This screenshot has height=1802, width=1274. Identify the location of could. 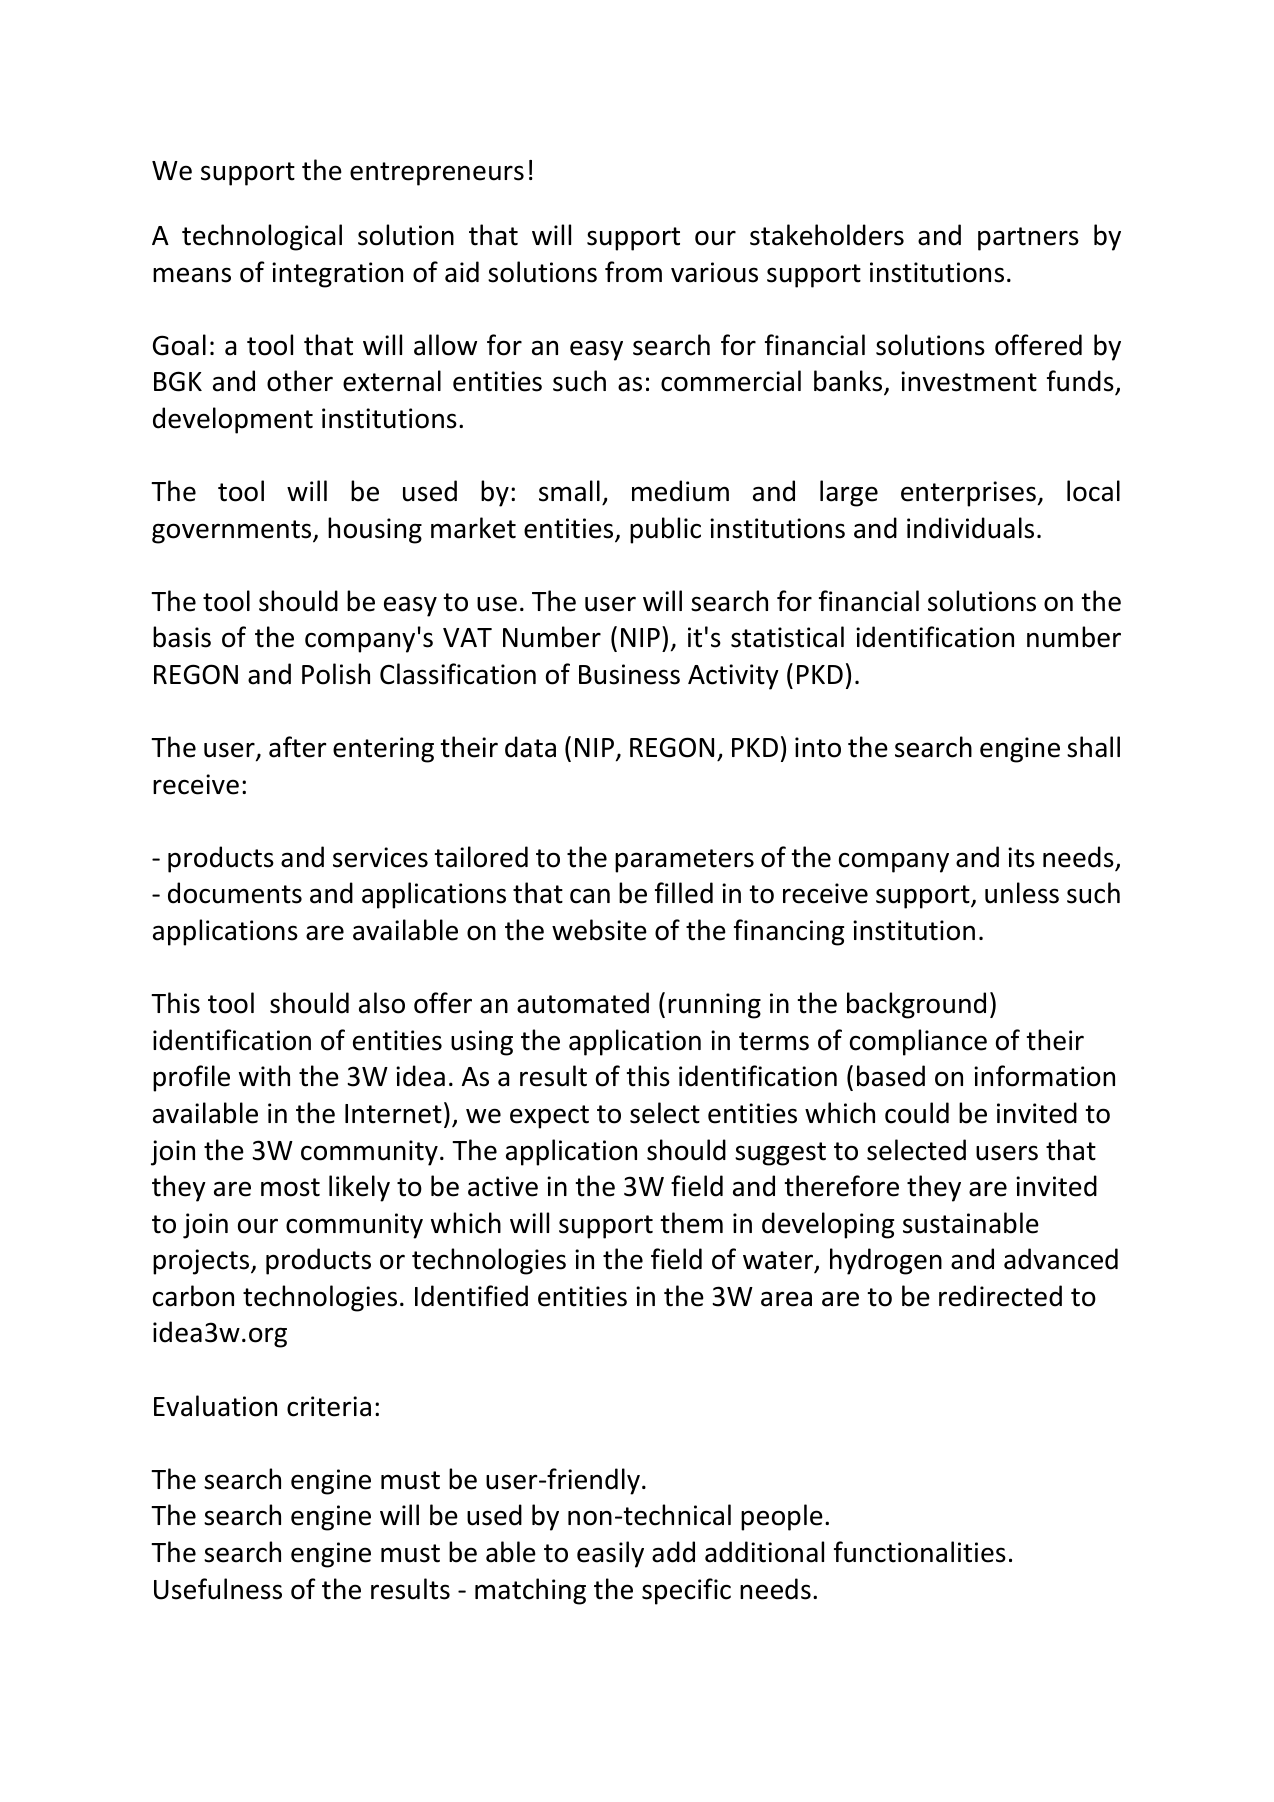
(917, 1113).
